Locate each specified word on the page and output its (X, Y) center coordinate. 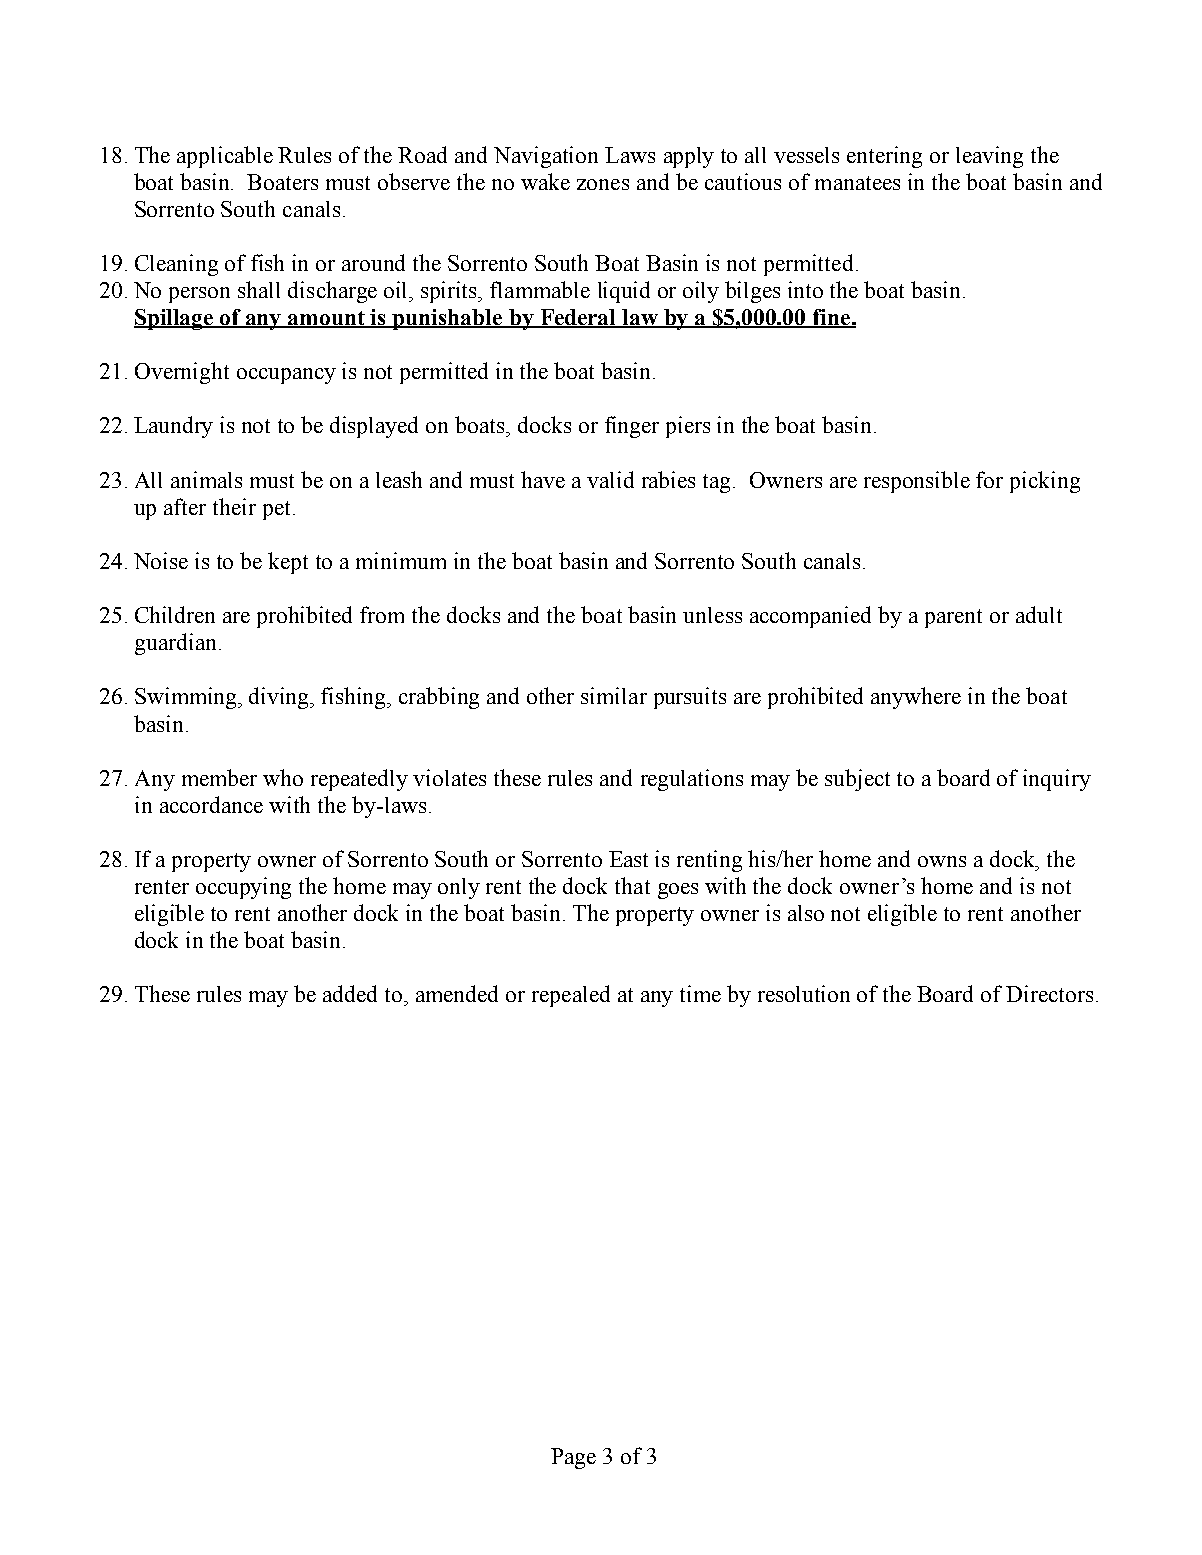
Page (573, 1458)
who (283, 777)
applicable (225, 157)
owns (942, 861)
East (628, 859)
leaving (989, 157)
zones (603, 184)
